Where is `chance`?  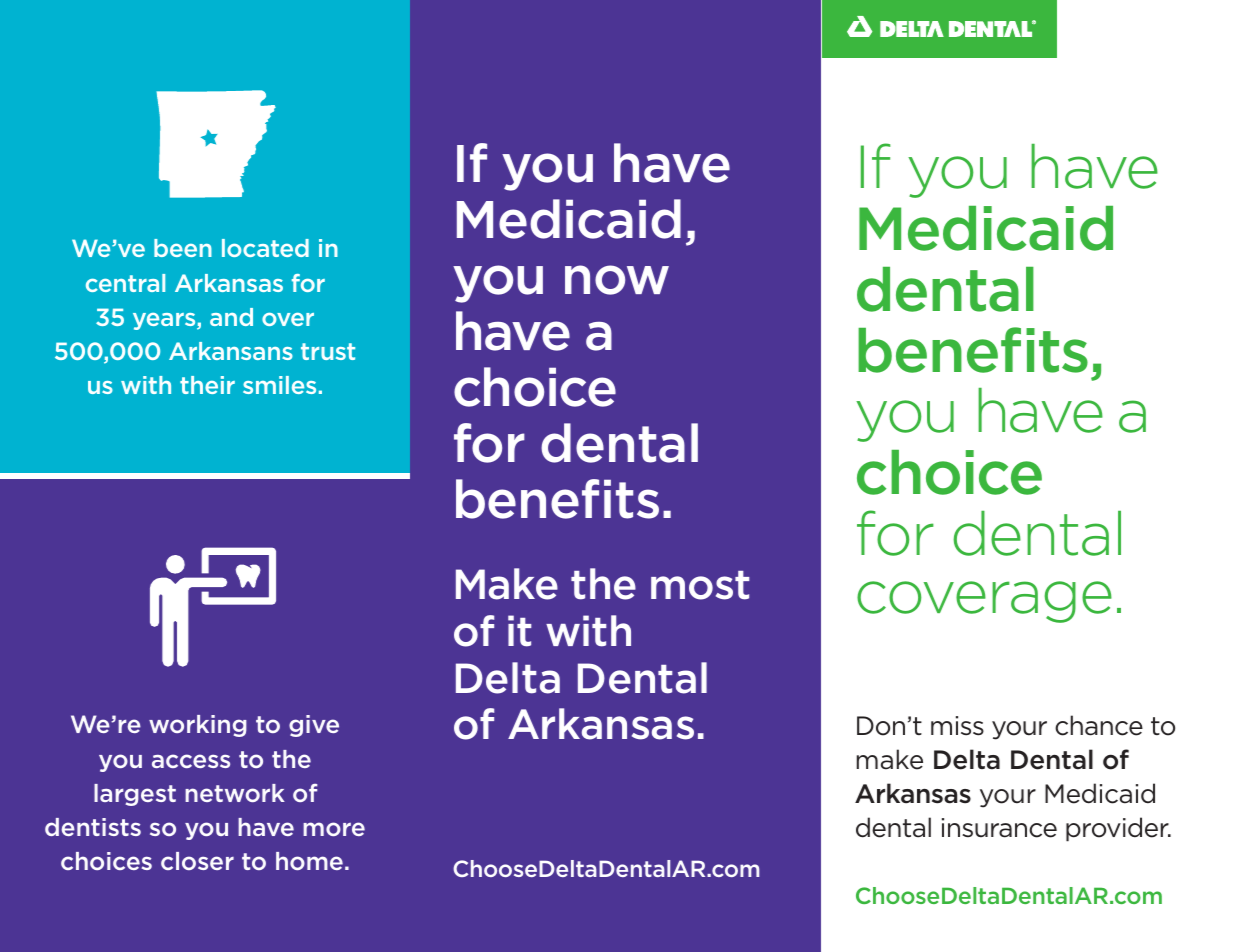 chance is located at coordinates (1099, 725).
